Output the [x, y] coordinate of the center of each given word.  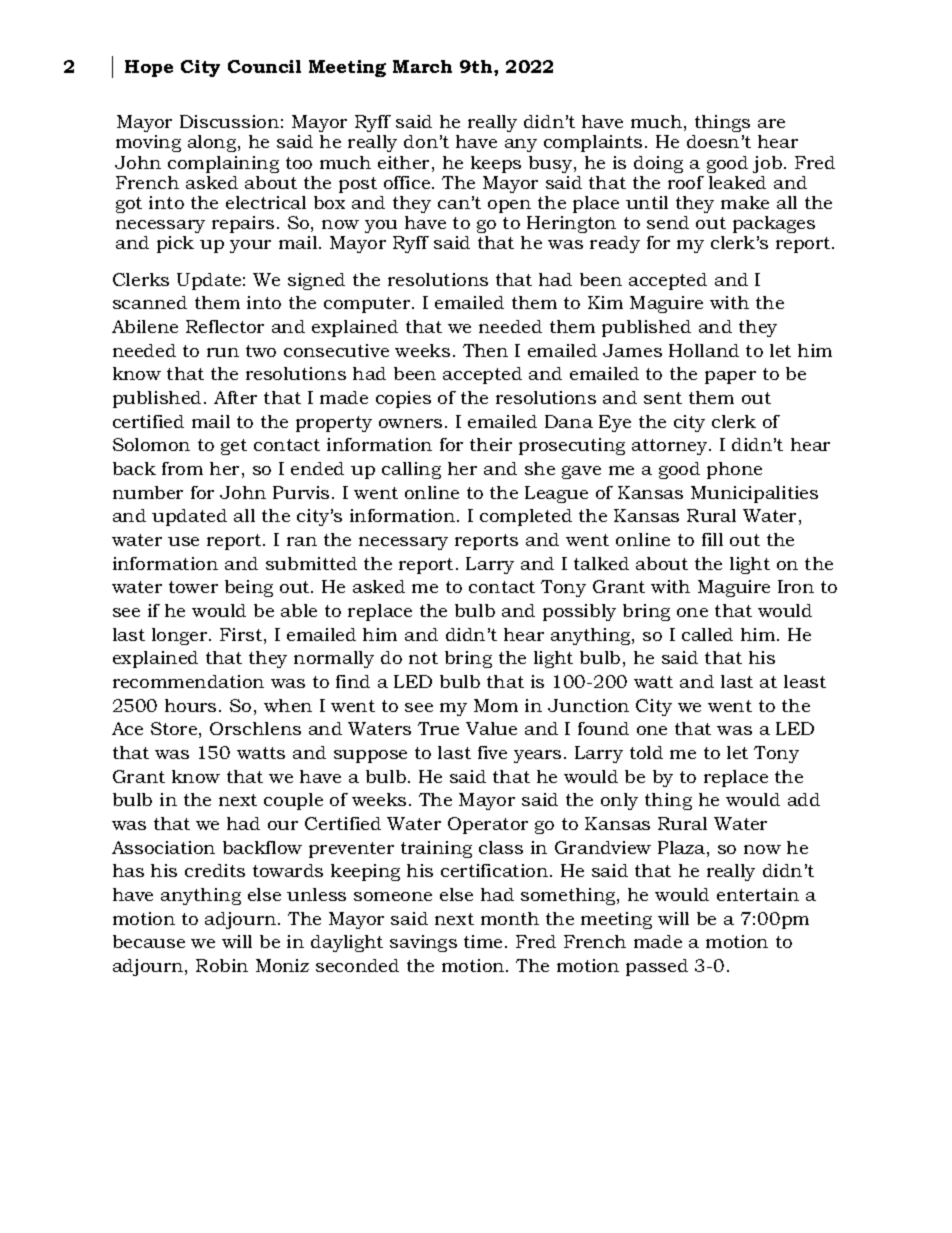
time [485, 941]
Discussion [229, 121]
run [223, 352]
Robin [222, 965]
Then [485, 350]
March [422, 66]
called [707, 634]
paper [730, 377]
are [771, 123]
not [423, 658]
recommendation [188, 681]
